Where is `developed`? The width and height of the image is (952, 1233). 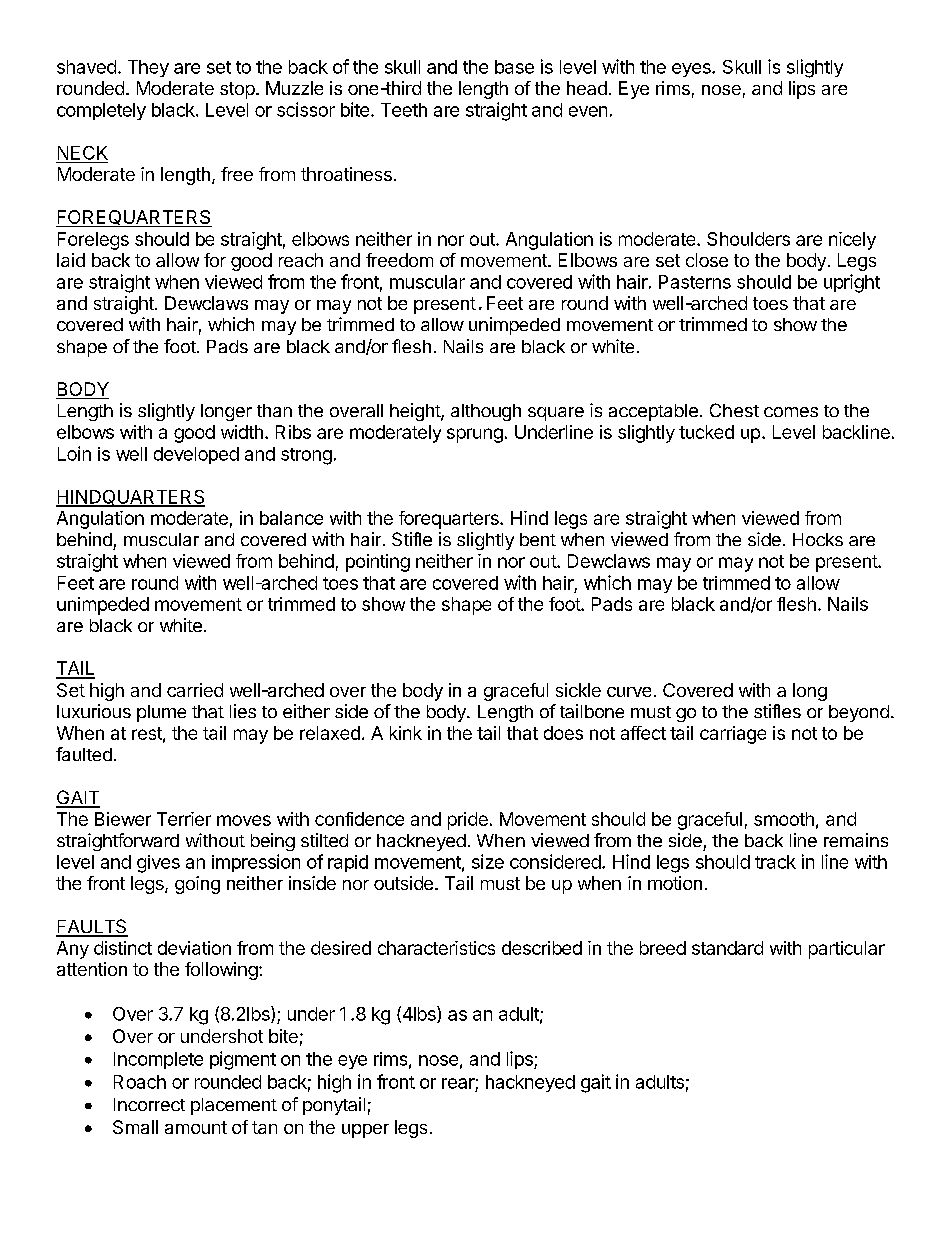 developed is located at coordinates (196, 455).
